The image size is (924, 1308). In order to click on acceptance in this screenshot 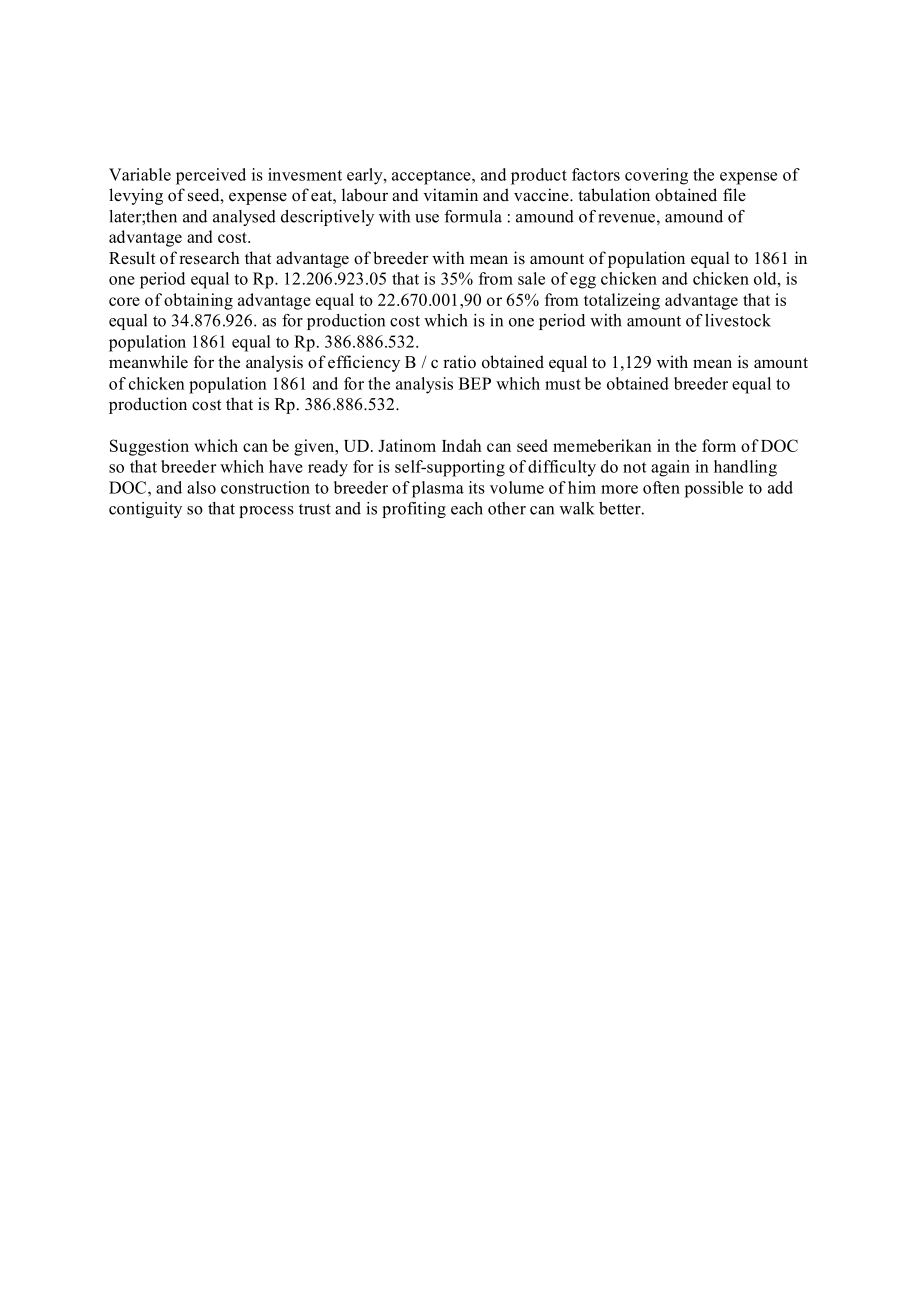, I will do `click(432, 177)`.
